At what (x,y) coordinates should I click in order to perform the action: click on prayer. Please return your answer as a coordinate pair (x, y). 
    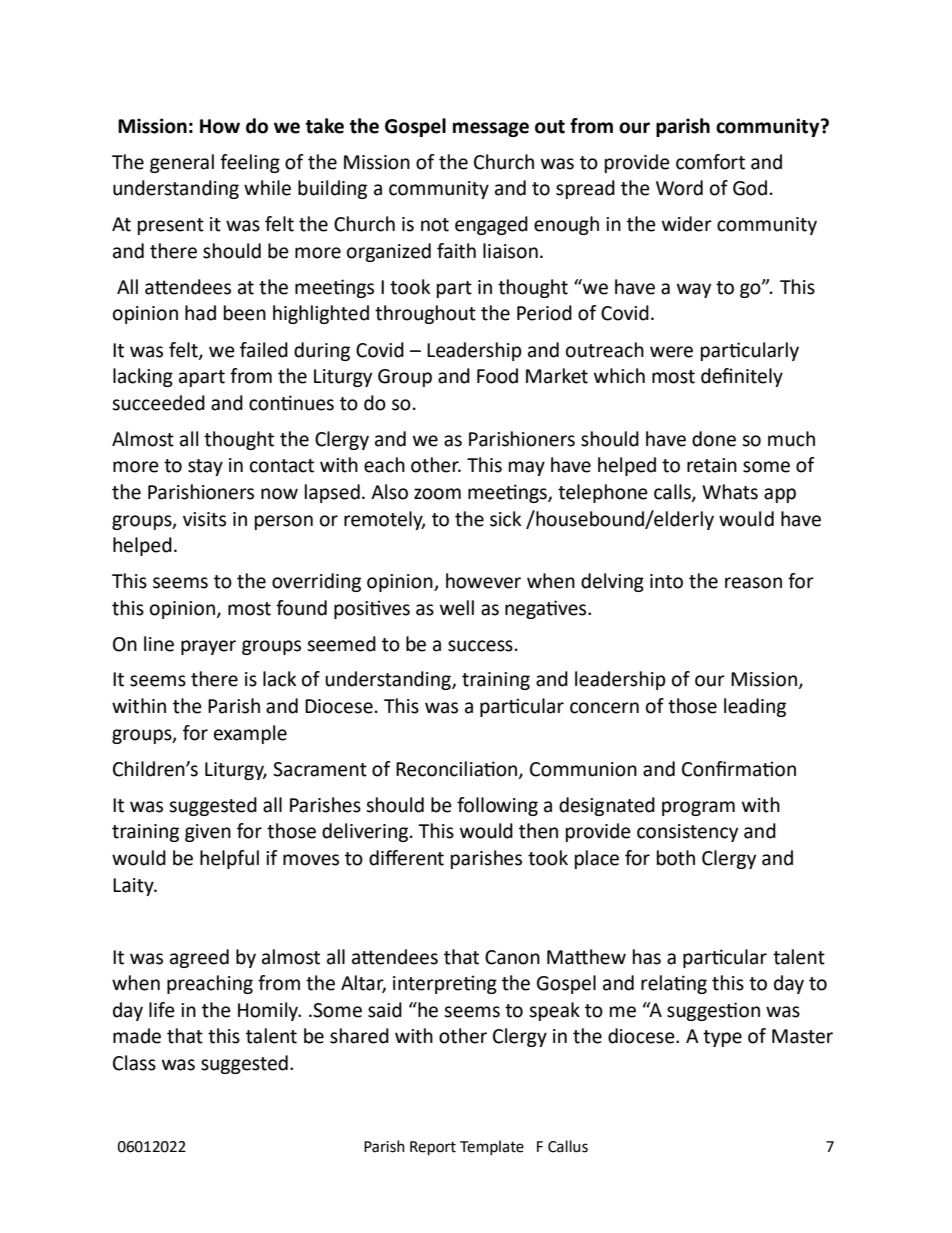
    Looking at the image, I should click on (208, 647).
